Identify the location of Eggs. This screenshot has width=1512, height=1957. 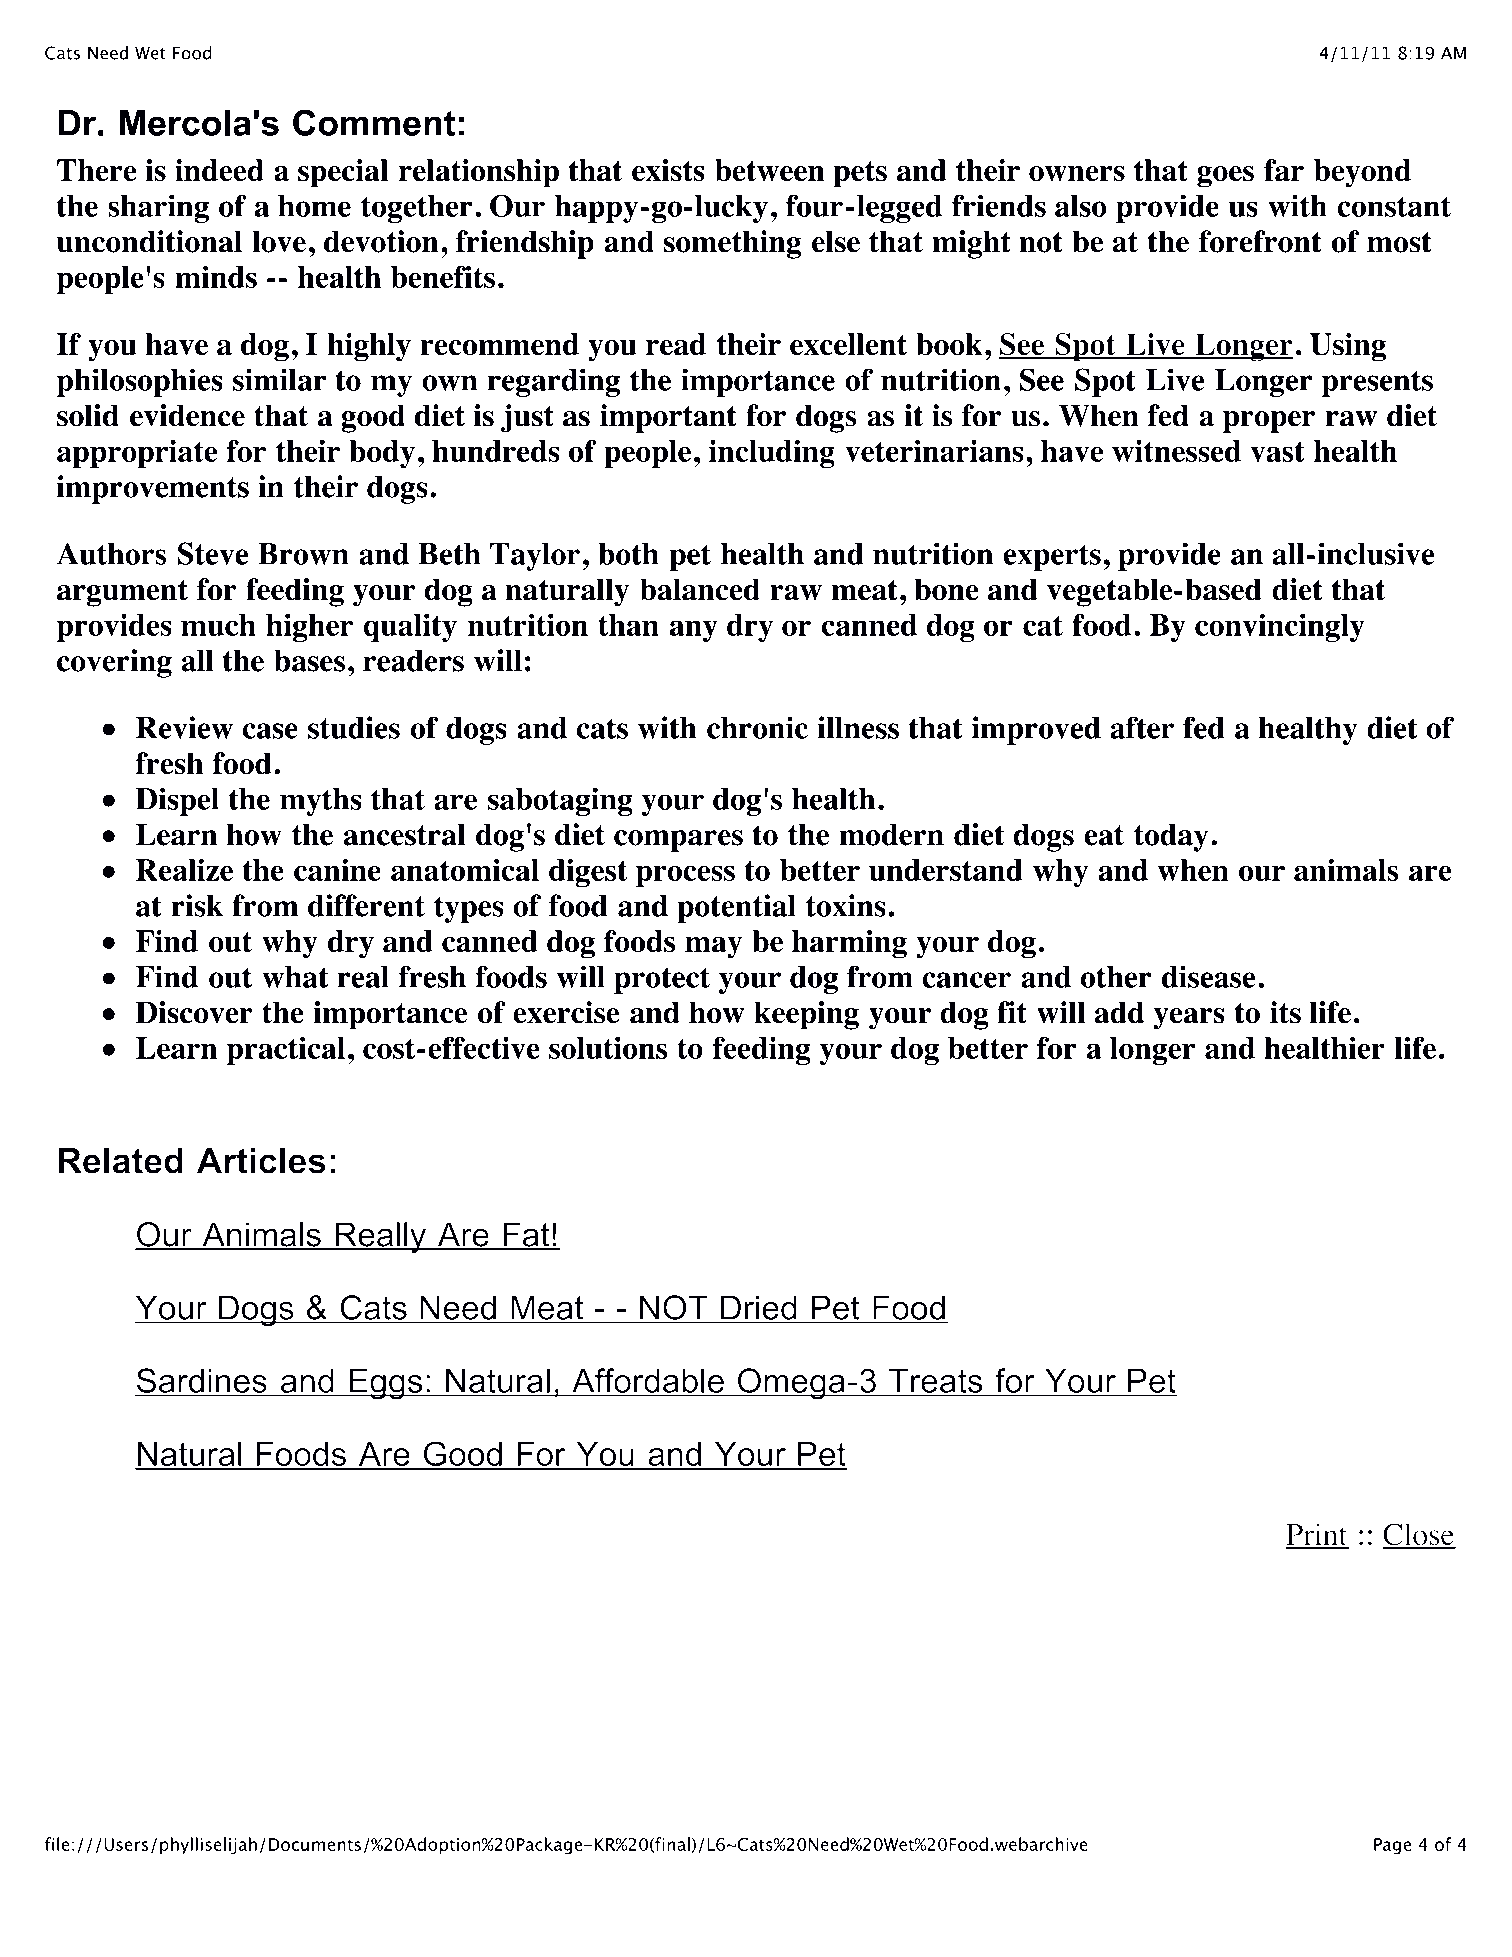
(386, 1384).
